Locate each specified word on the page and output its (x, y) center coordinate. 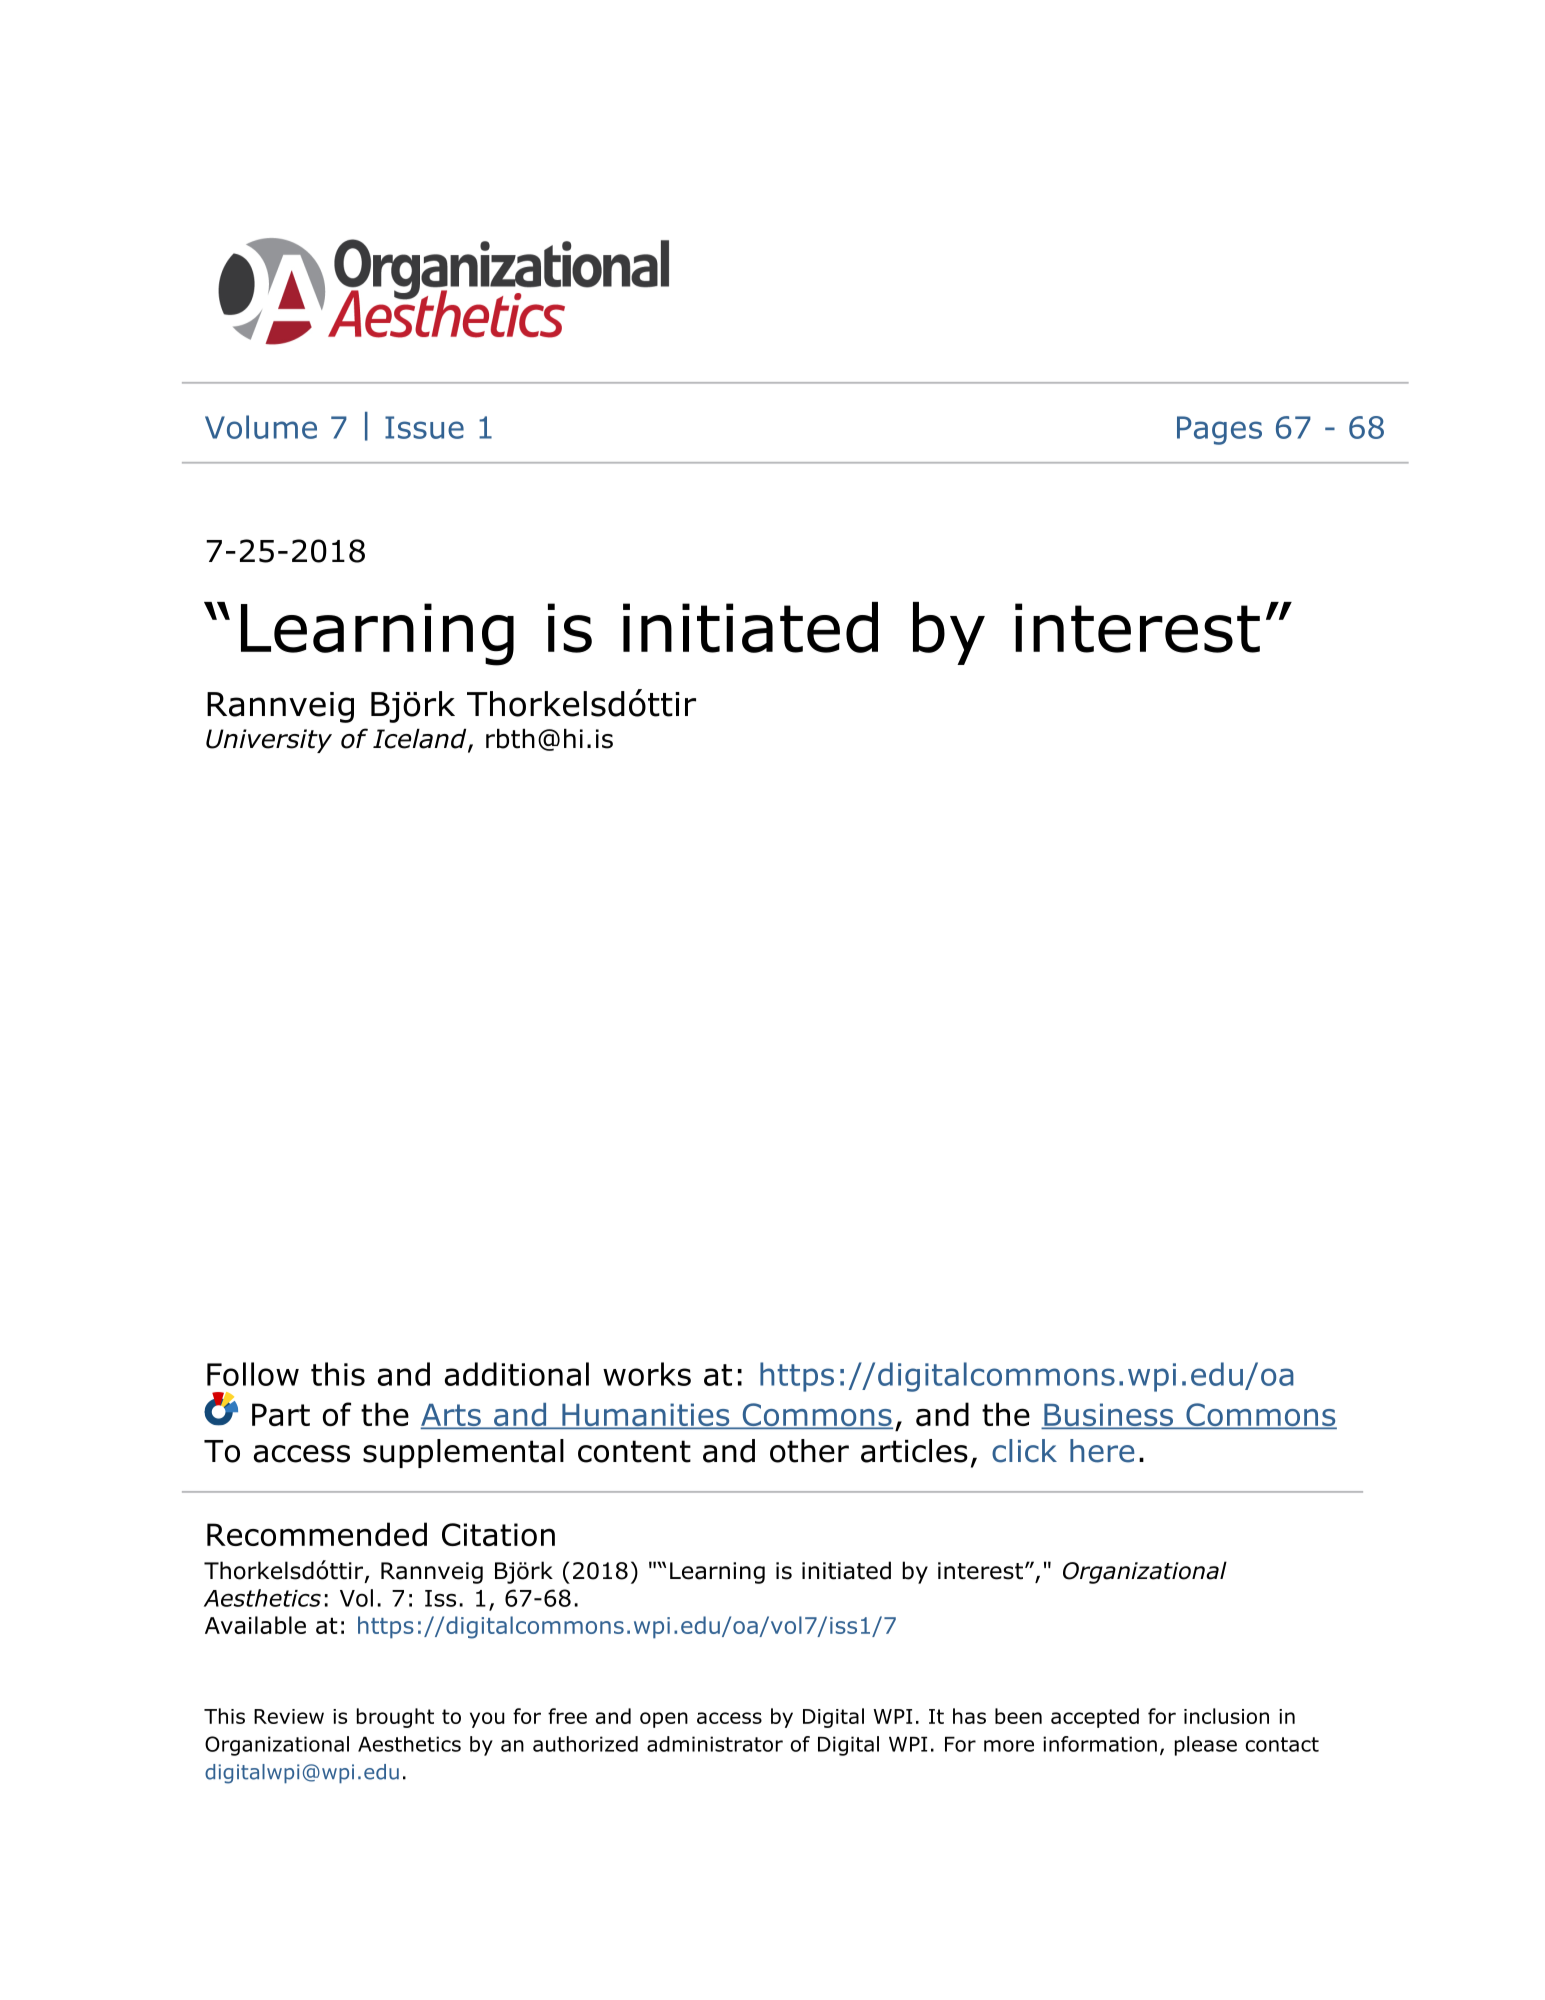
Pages (1219, 430)
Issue (424, 427)
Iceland (421, 740)
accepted (1095, 1718)
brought (395, 1718)
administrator (715, 1744)
